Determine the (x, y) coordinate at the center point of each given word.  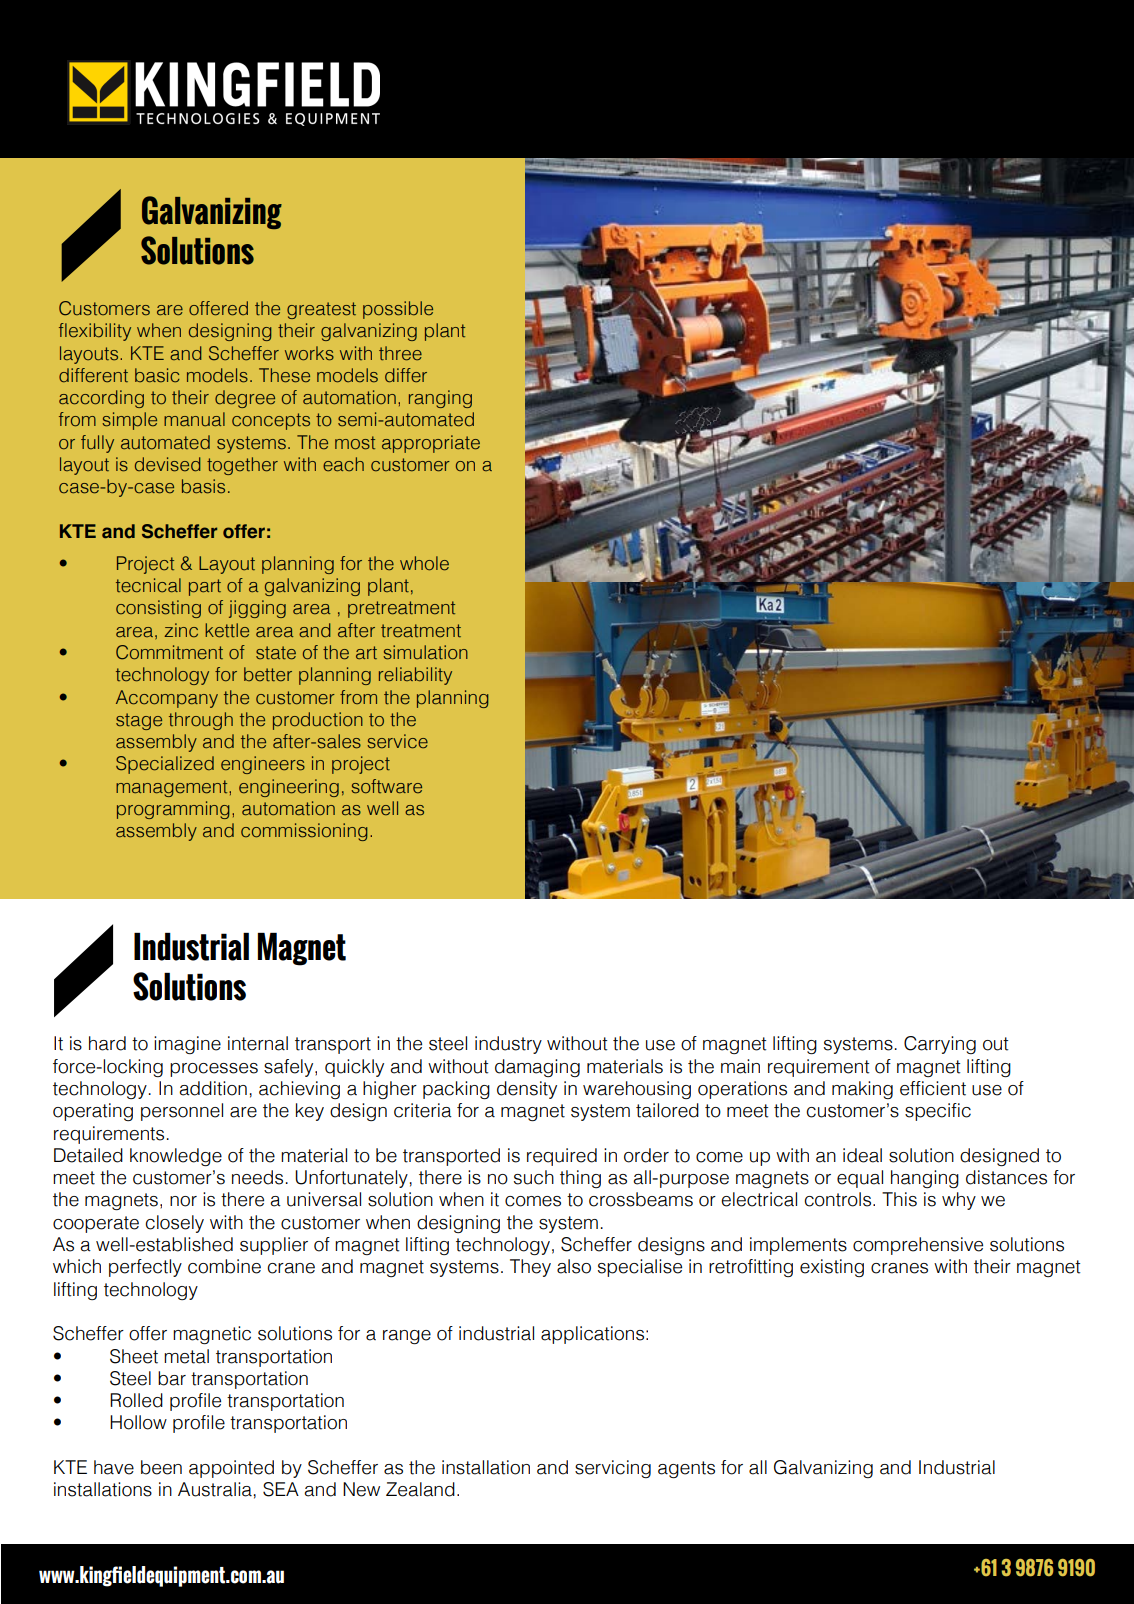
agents (686, 1469)
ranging (440, 399)
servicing (613, 1469)
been (161, 1467)
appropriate (431, 444)
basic (157, 375)
